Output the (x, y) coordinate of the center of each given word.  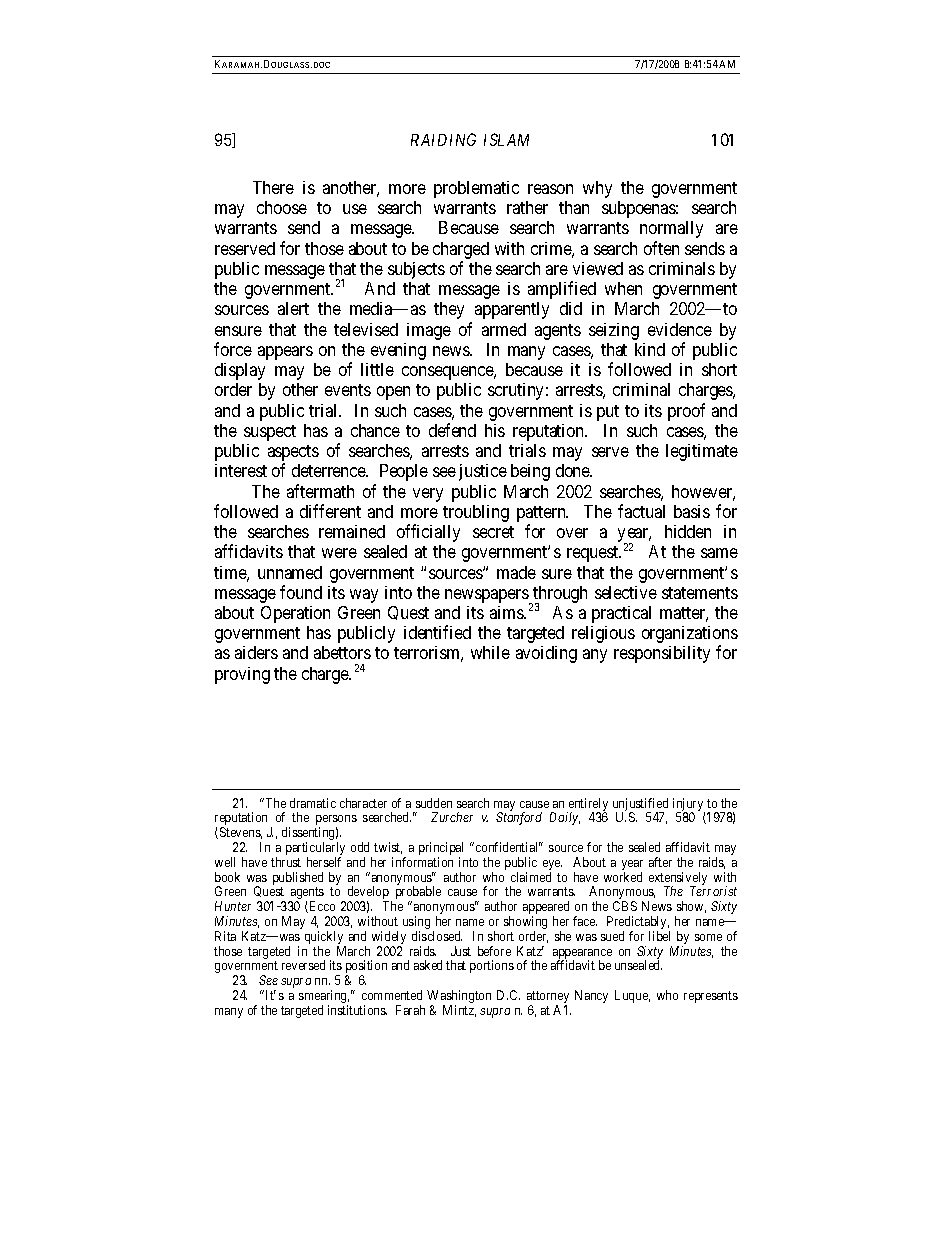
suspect (270, 433)
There (273, 187)
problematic (476, 189)
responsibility (662, 654)
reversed (303, 965)
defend (452, 430)
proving (242, 675)
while (490, 652)
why (597, 189)
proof (686, 412)
